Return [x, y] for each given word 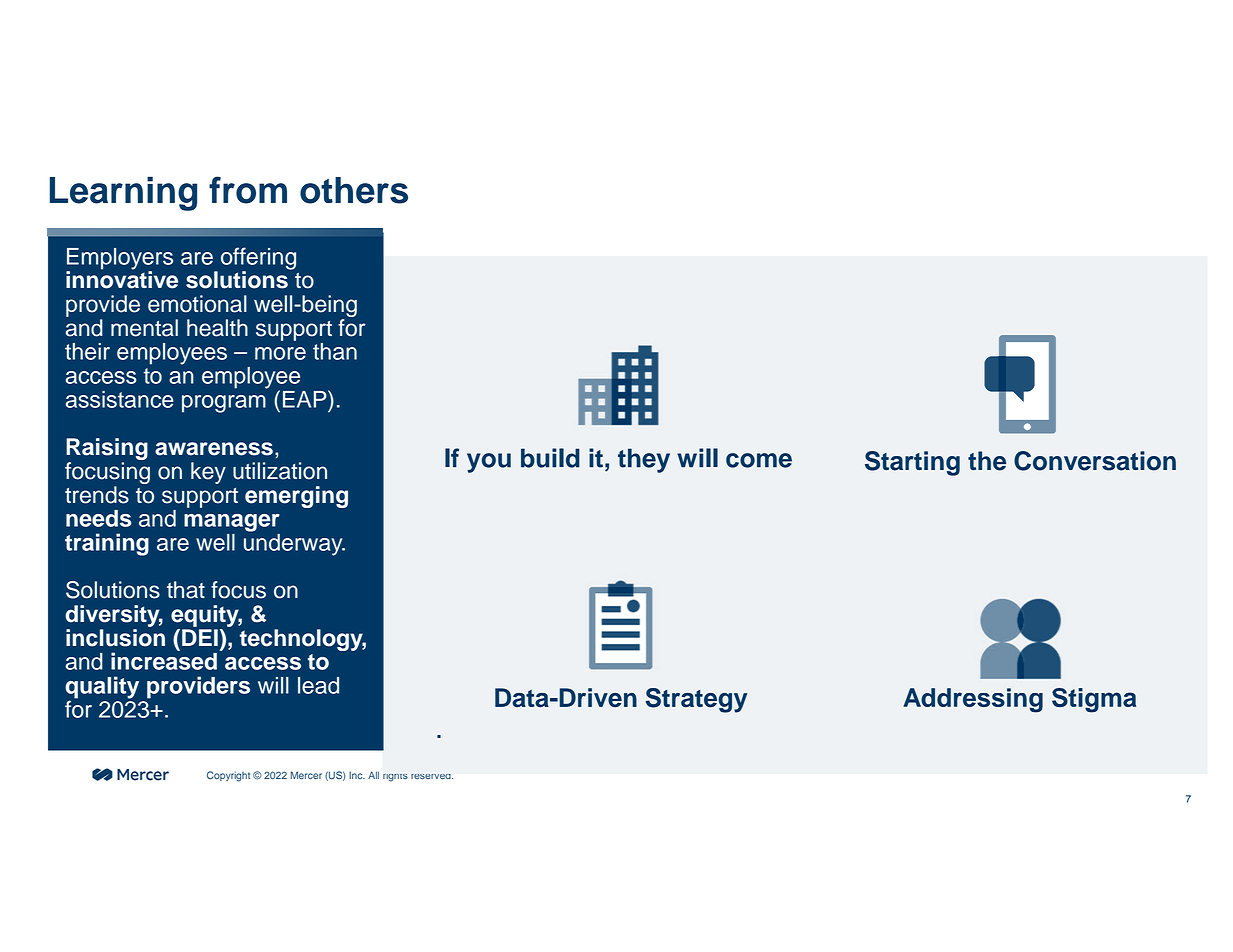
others [354, 190]
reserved [432, 776]
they [644, 460]
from [248, 190]
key [208, 473]
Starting [912, 463]
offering [258, 259]
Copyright [228, 776]
